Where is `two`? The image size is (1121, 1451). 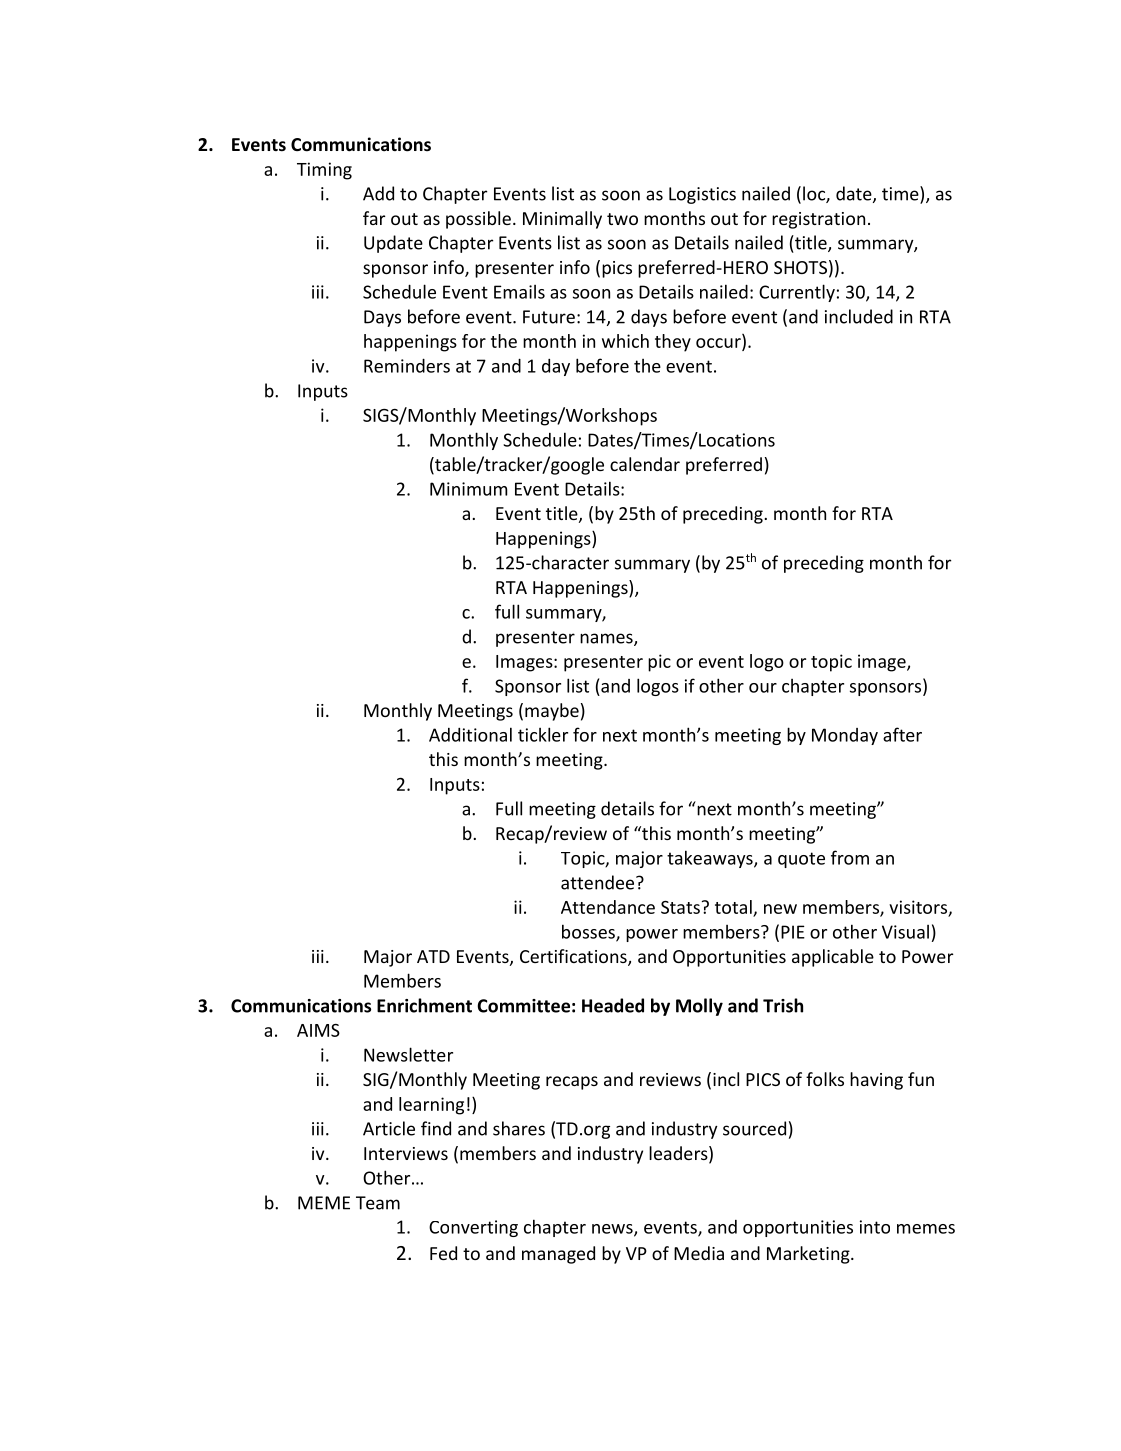
two is located at coordinates (622, 219).
